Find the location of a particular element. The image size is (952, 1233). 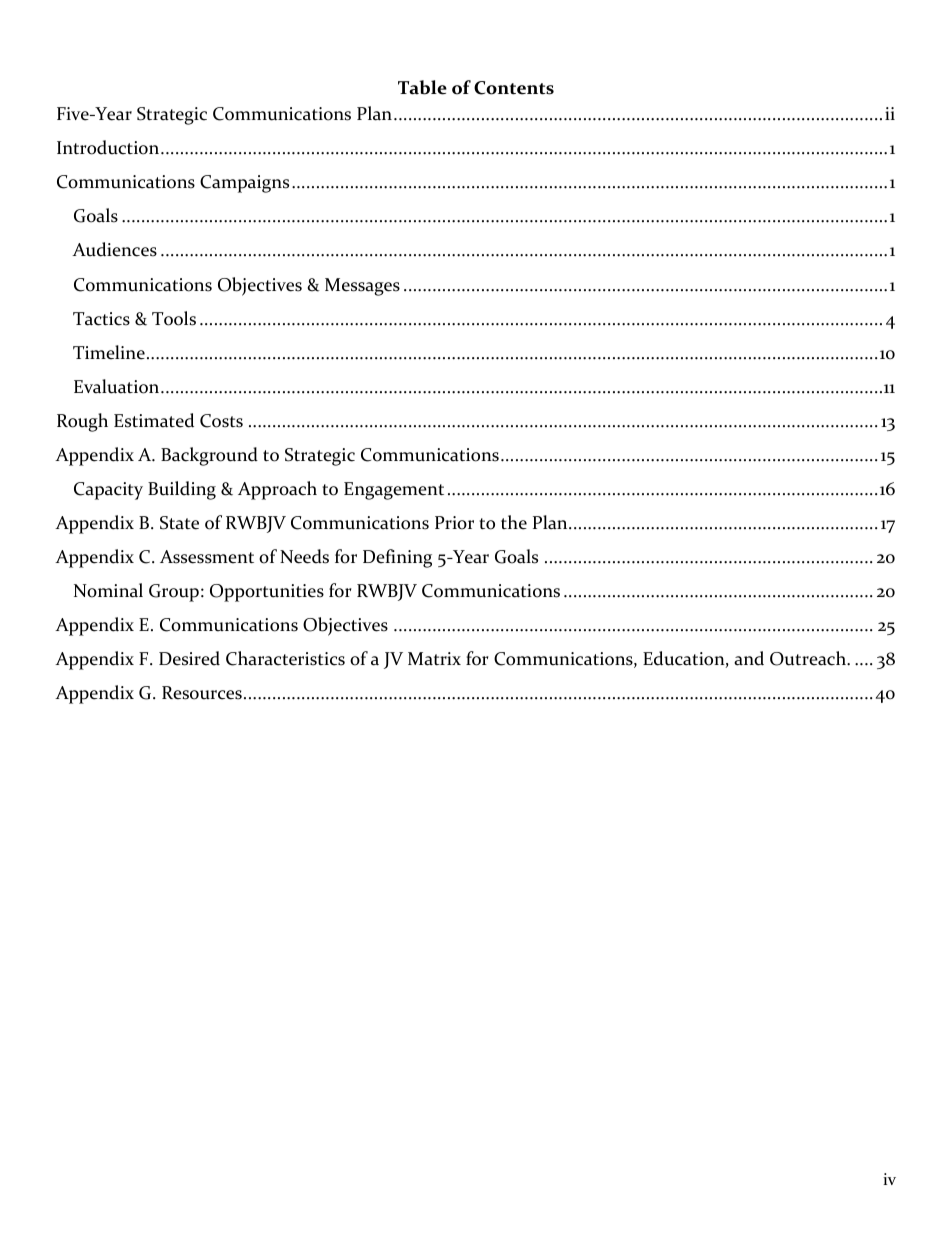

Messages is located at coordinates (362, 287).
